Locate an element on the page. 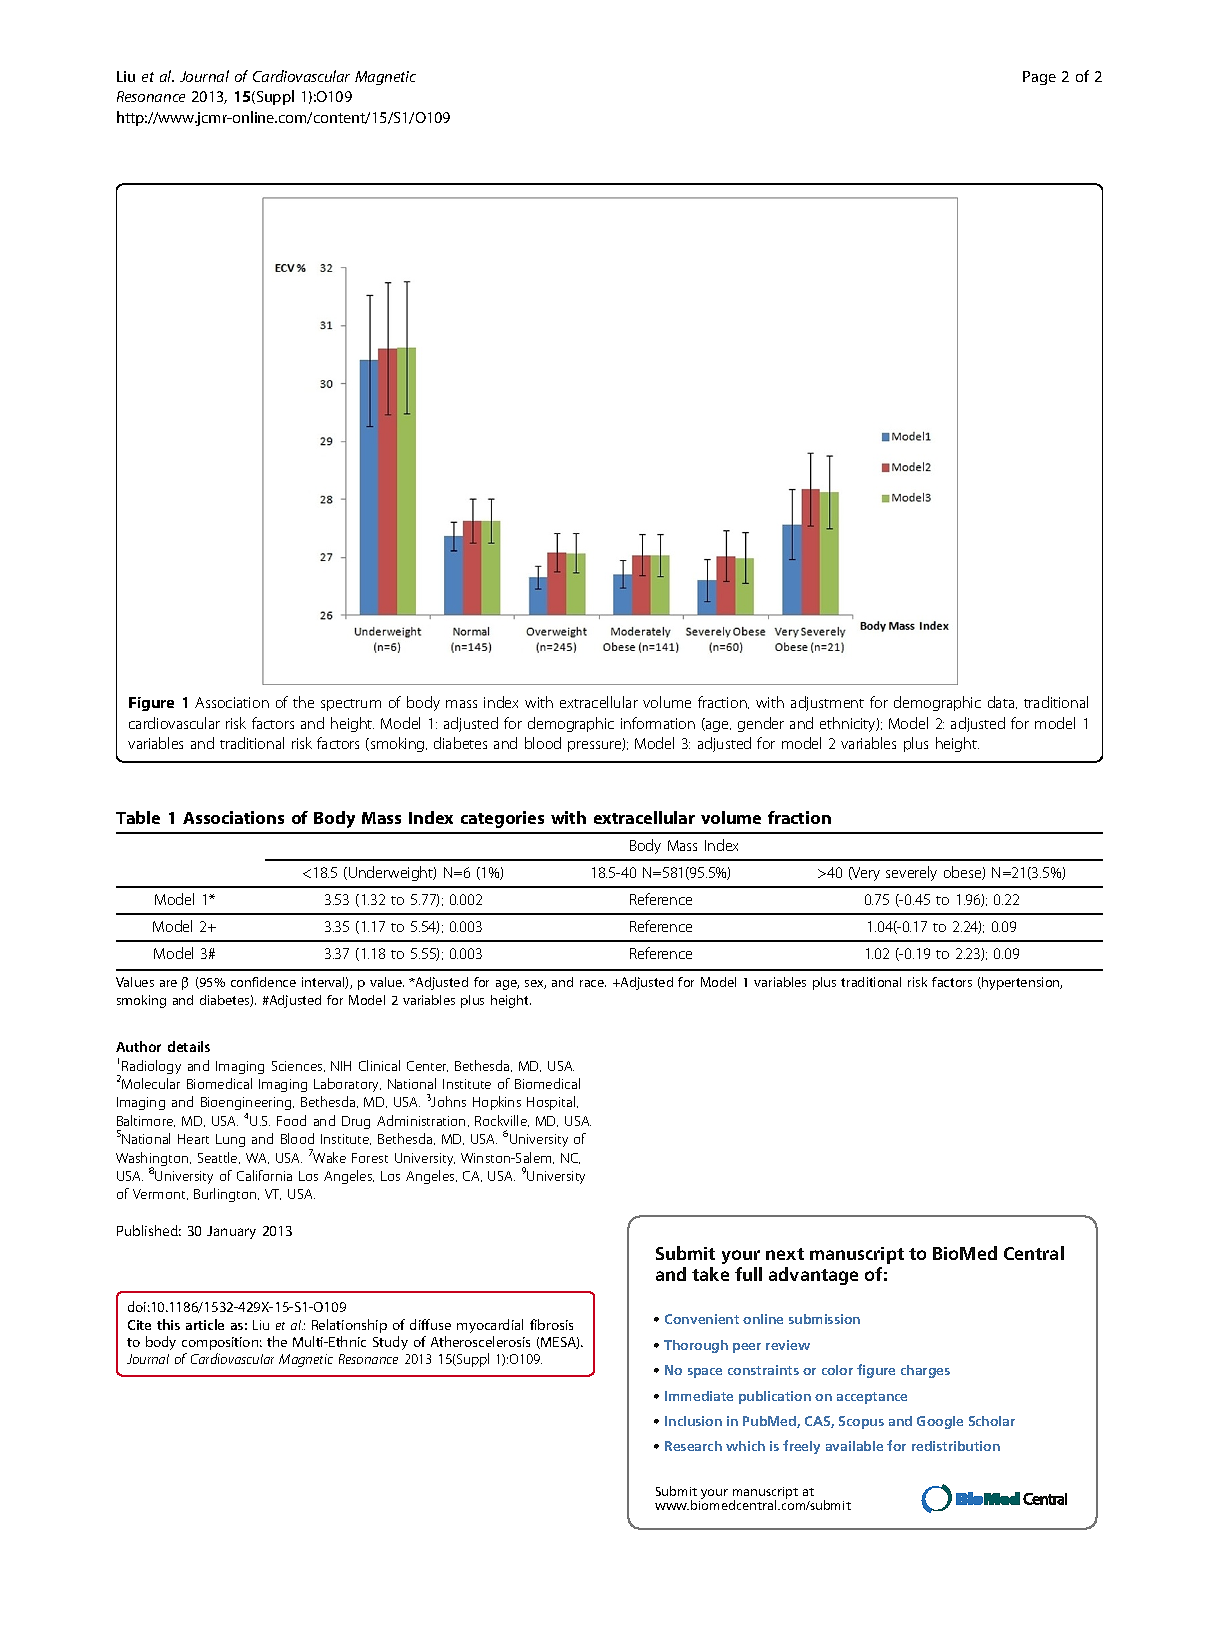 This image has height=1625, width=1219. information is located at coordinates (658, 723).
